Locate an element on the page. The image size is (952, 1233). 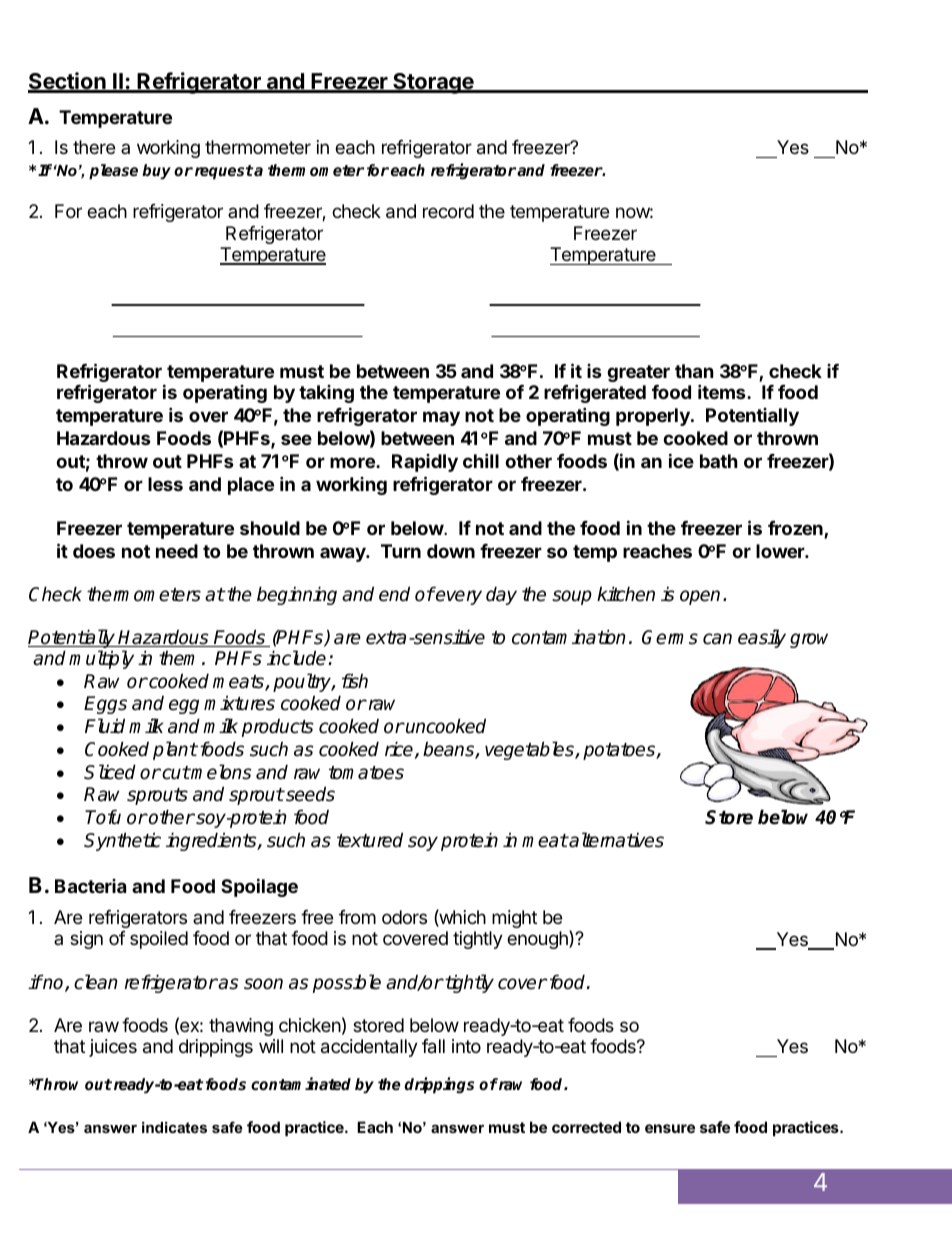
indicates is located at coordinates (174, 1127).
